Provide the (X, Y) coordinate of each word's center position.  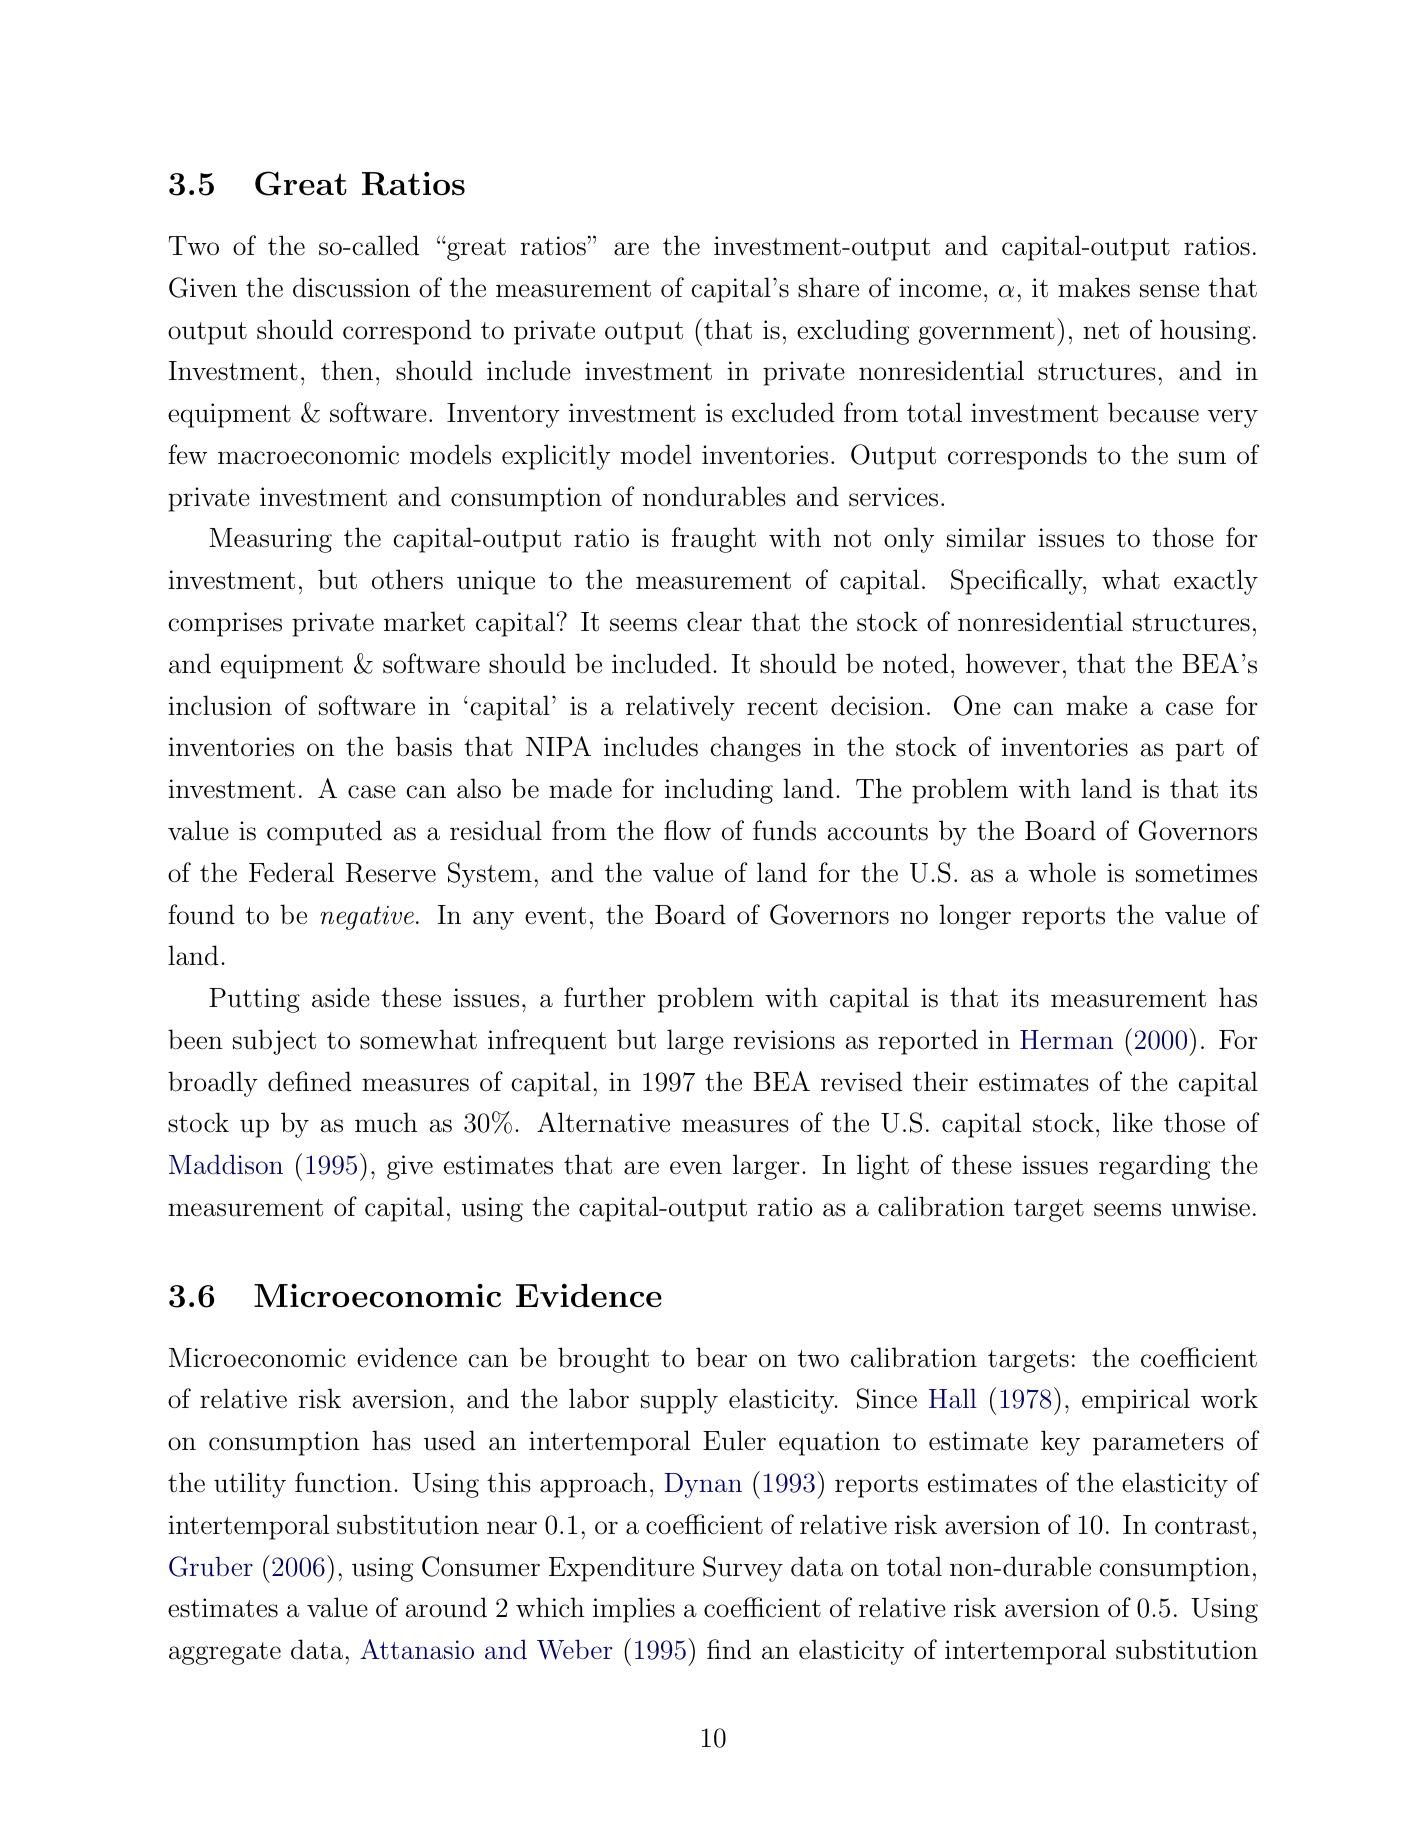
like (1133, 1122)
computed (324, 833)
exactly (1216, 582)
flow (687, 830)
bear (721, 1357)
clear (714, 621)
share (828, 287)
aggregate (225, 1653)
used (450, 1440)
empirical (1136, 1401)
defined (310, 1081)
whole (1062, 872)
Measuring (270, 540)
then (347, 370)
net (1101, 331)
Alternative (603, 1122)
